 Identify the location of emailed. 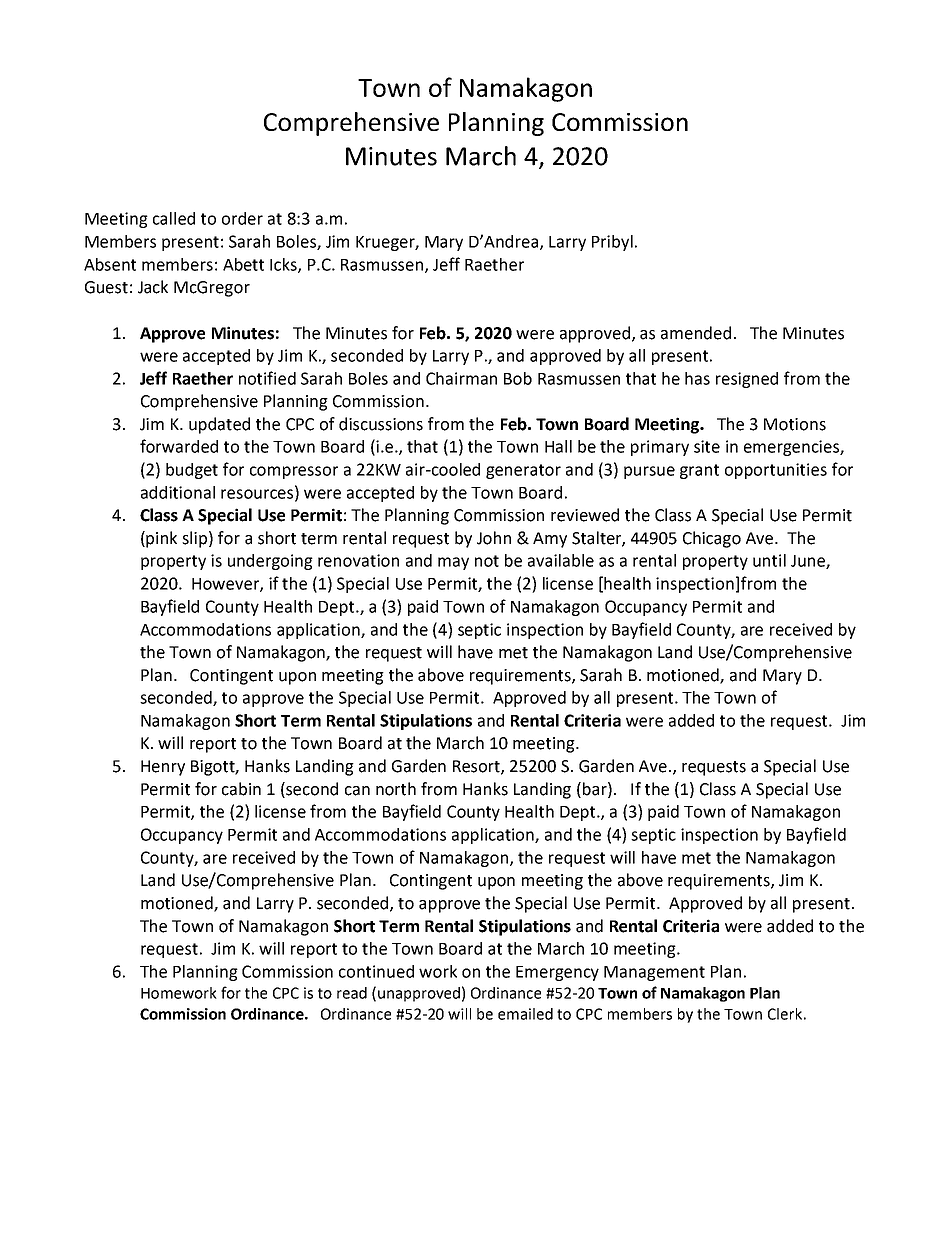
(525, 1014).
